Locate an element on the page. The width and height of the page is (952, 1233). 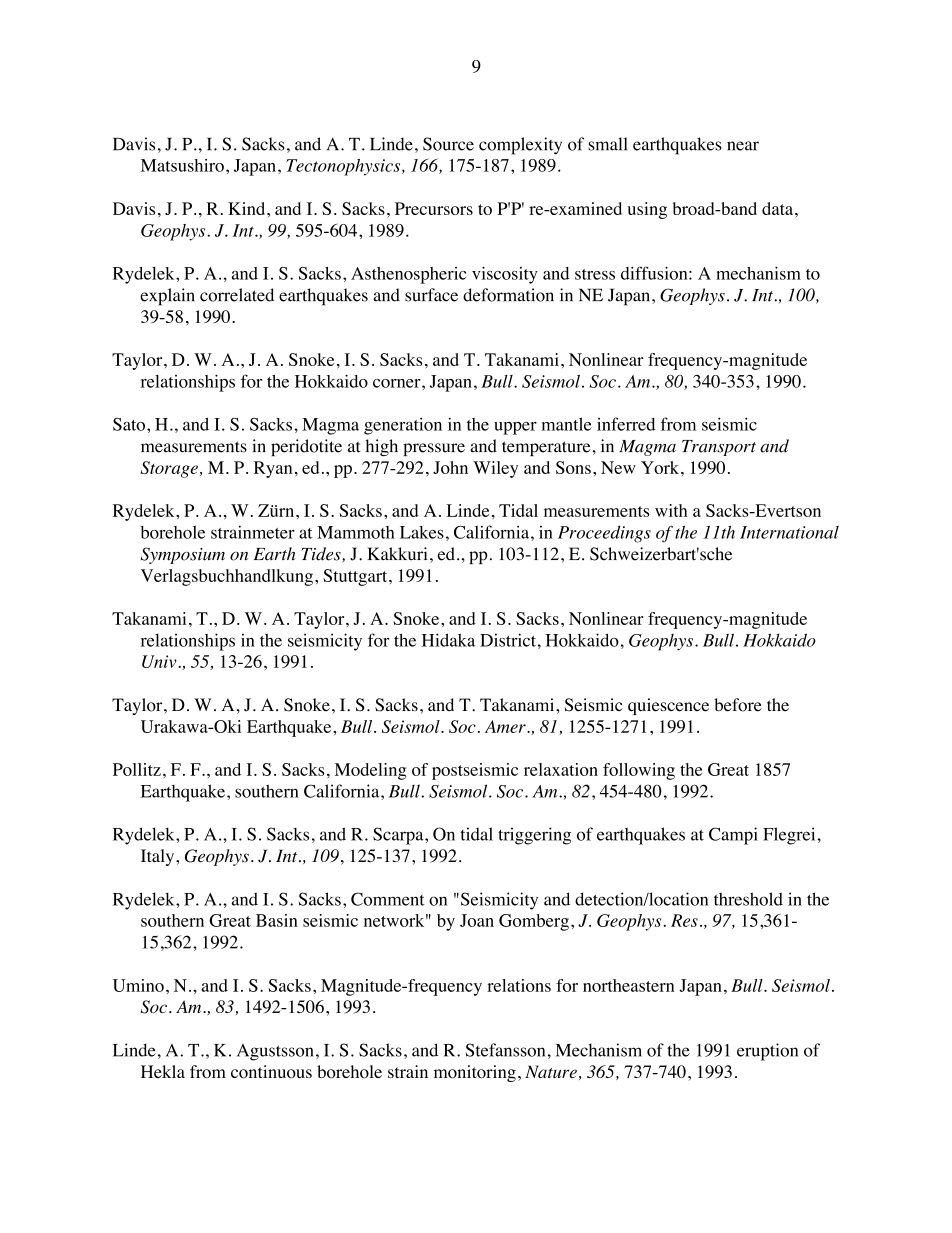
monitoring is located at coordinates (475, 1073).
